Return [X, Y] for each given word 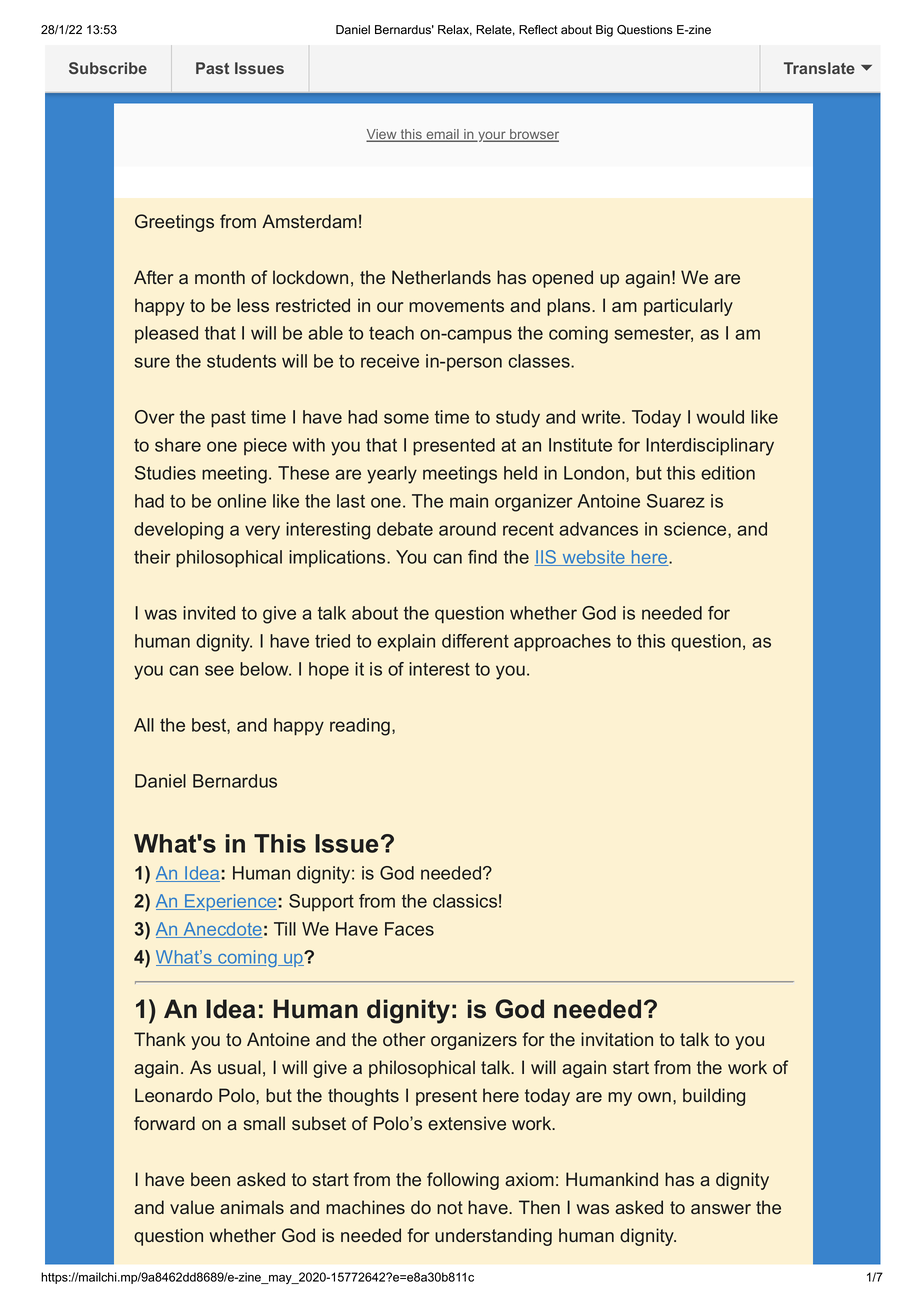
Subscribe [108, 68]
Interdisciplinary [710, 447]
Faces [409, 929]
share [178, 445]
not [450, 1207]
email [442, 135]
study [518, 419]
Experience [230, 902]
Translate [819, 68]
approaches [562, 643]
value [192, 1207]
